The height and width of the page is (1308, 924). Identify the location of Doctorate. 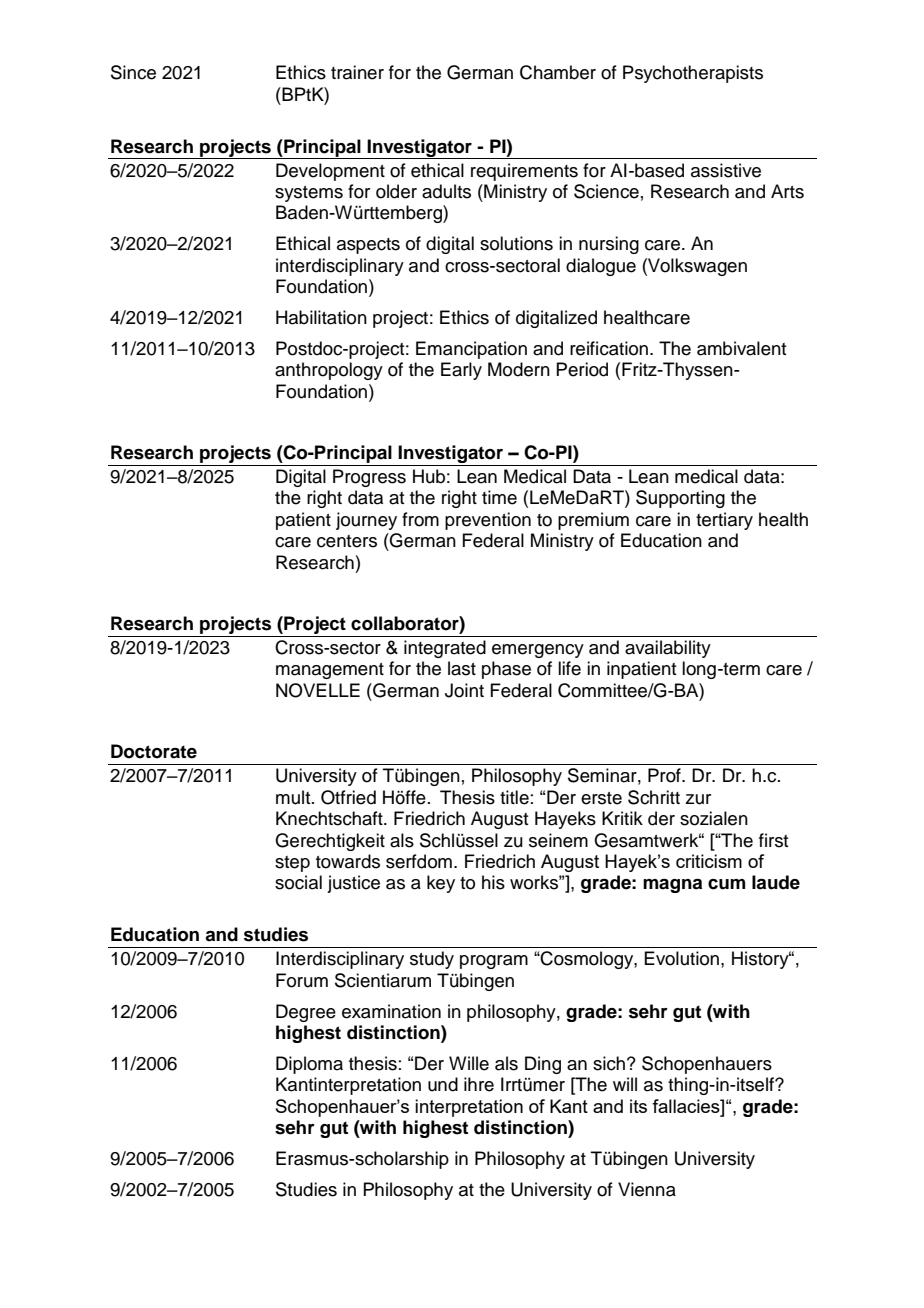
(154, 751).
